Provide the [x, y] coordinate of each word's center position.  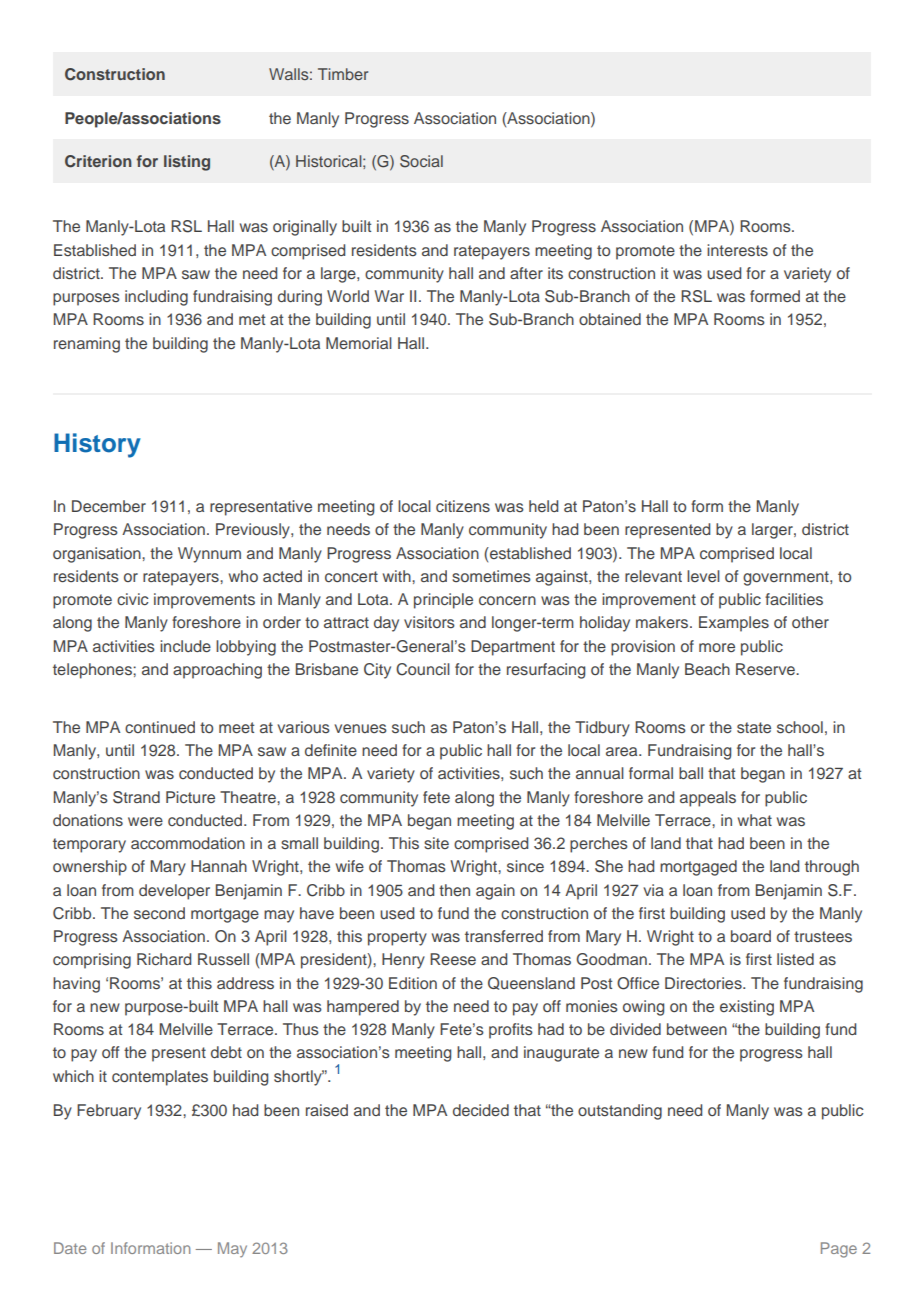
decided [481, 1110]
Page [839, 1250]
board [751, 936]
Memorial [359, 343]
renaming [87, 345]
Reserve [766, 669]
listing [187, 163]
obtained [610, 319]
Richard [164, 959]
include [185, 646]
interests [737, 250]
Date [70, 1248]
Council [423, 669]
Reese [453, 959]
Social [421, 161]
